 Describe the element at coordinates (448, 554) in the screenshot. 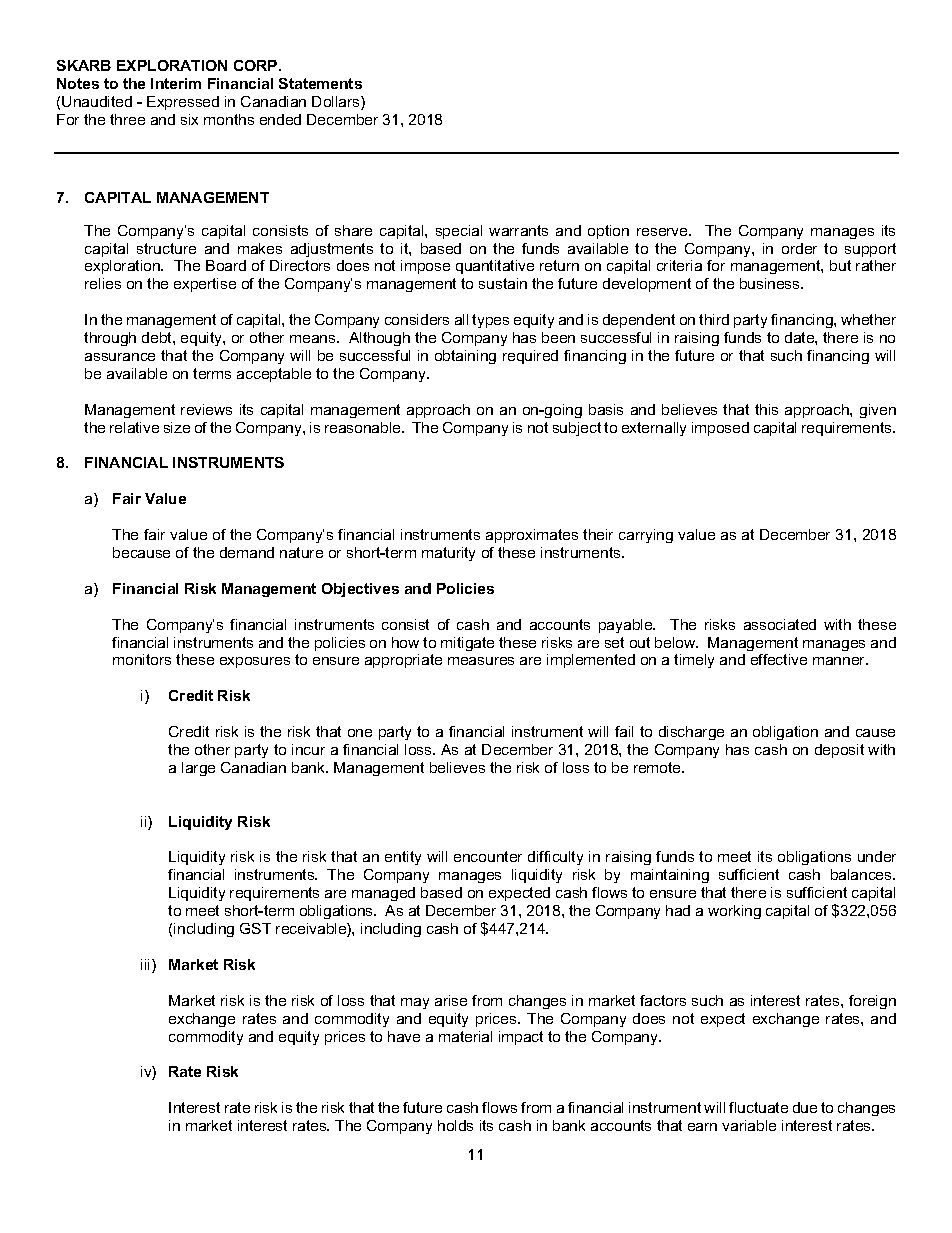

I see `maturity` at that location.
